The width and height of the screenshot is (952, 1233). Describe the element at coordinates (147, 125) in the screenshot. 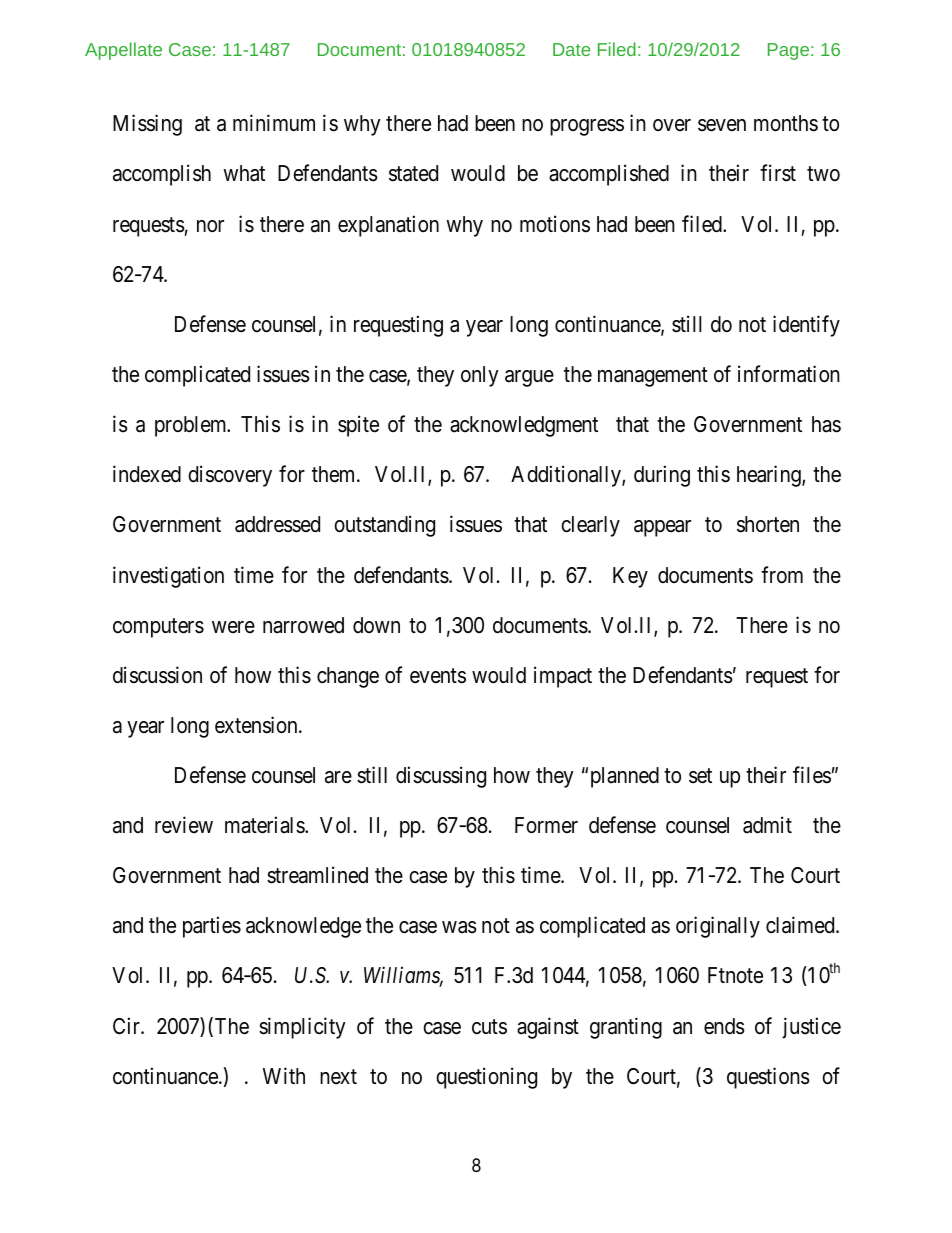

I see `Missing` at that location.
